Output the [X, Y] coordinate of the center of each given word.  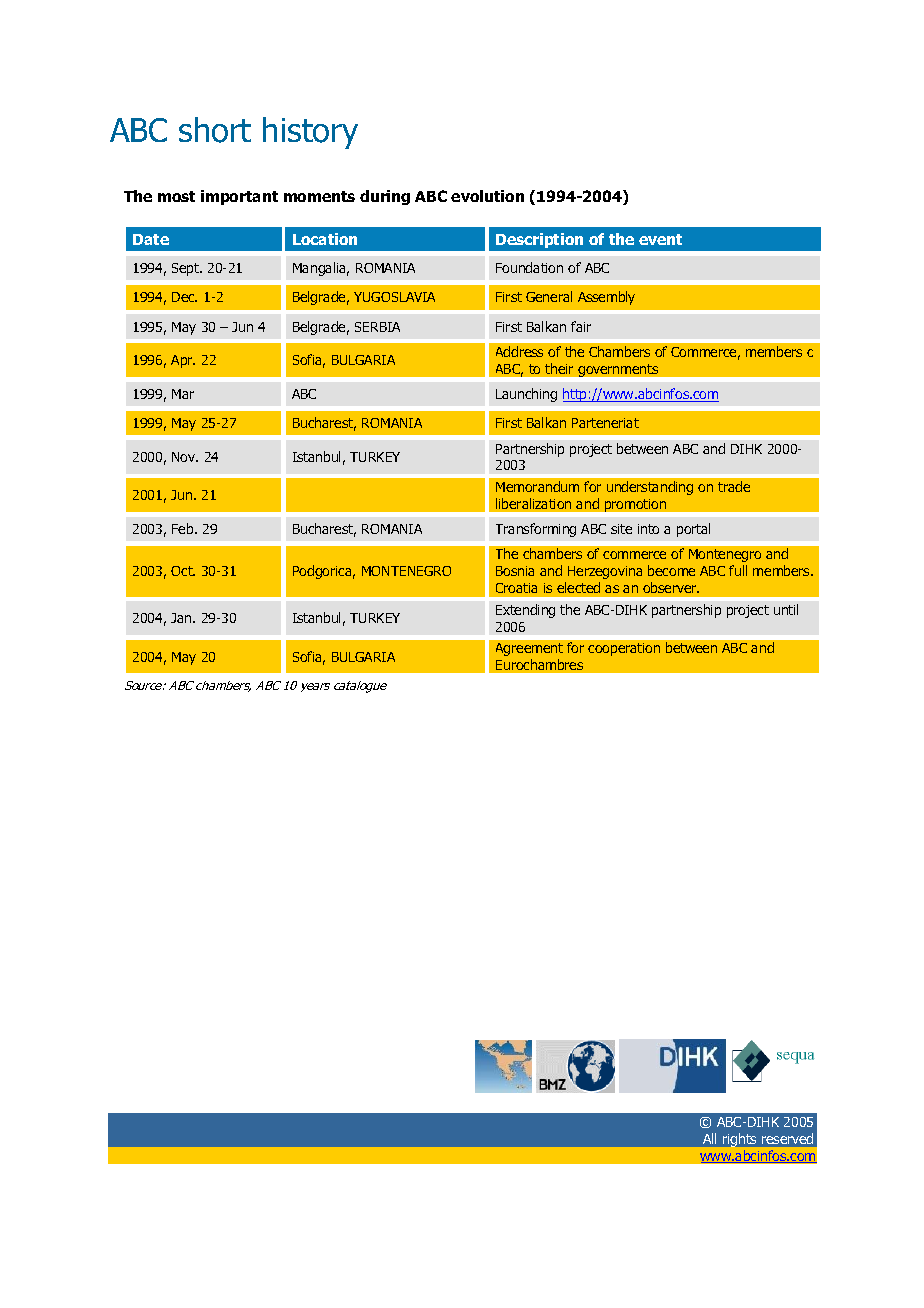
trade [734, 486]
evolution [487, 196]
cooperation [624, 649]
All [709, 1138]
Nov [185, 457]
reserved [787, 1138]
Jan [182, 618]
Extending [525, 611]
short [215, 130]
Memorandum [537, 486]
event [660, 239]
